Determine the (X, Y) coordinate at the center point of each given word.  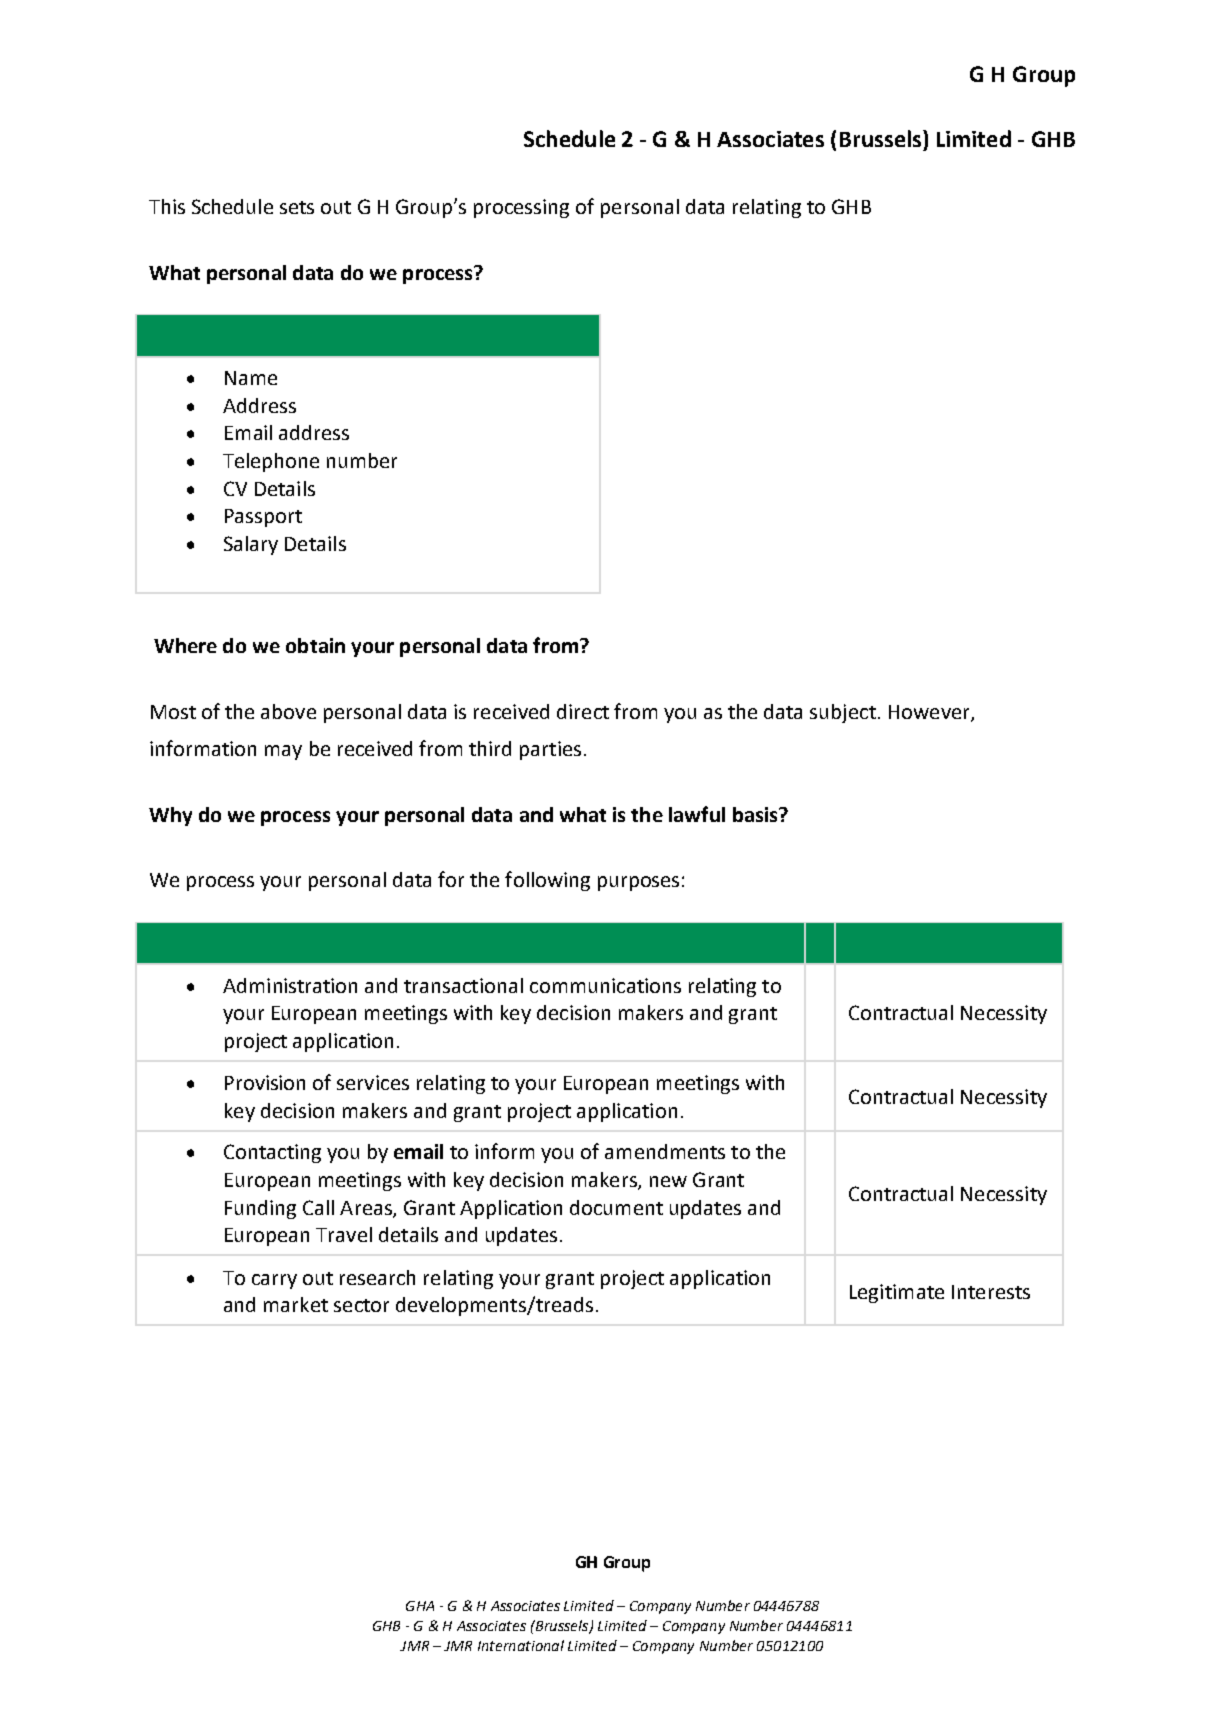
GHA (420, 1606)
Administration (290, 985)
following (547, 881)
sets (297, 207)
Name (251, 378)
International (521, 1645)
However (930, 713)
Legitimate (897, 1293)
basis (756, 814)
